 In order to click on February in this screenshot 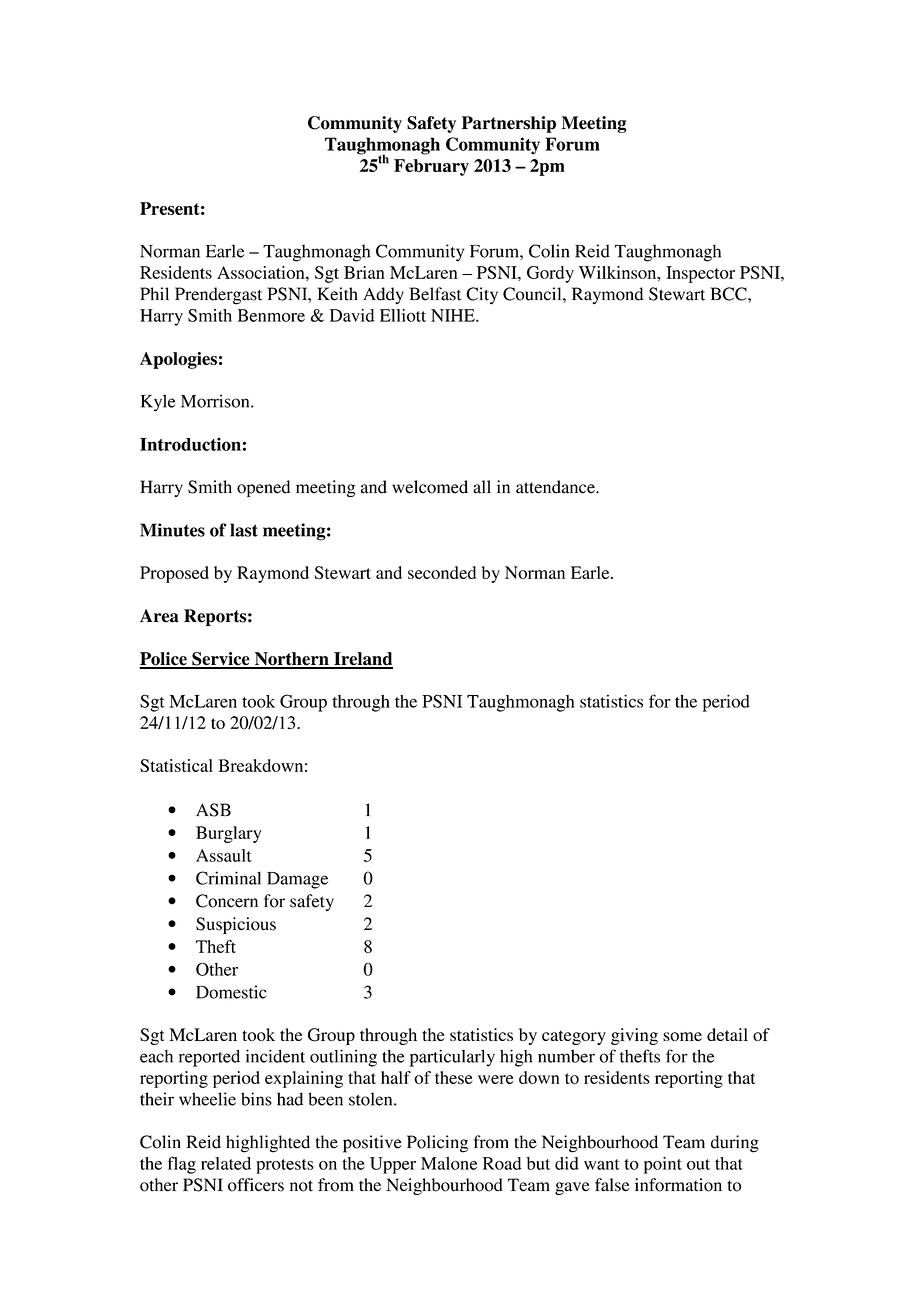, I will do `click(431, 167)`.
